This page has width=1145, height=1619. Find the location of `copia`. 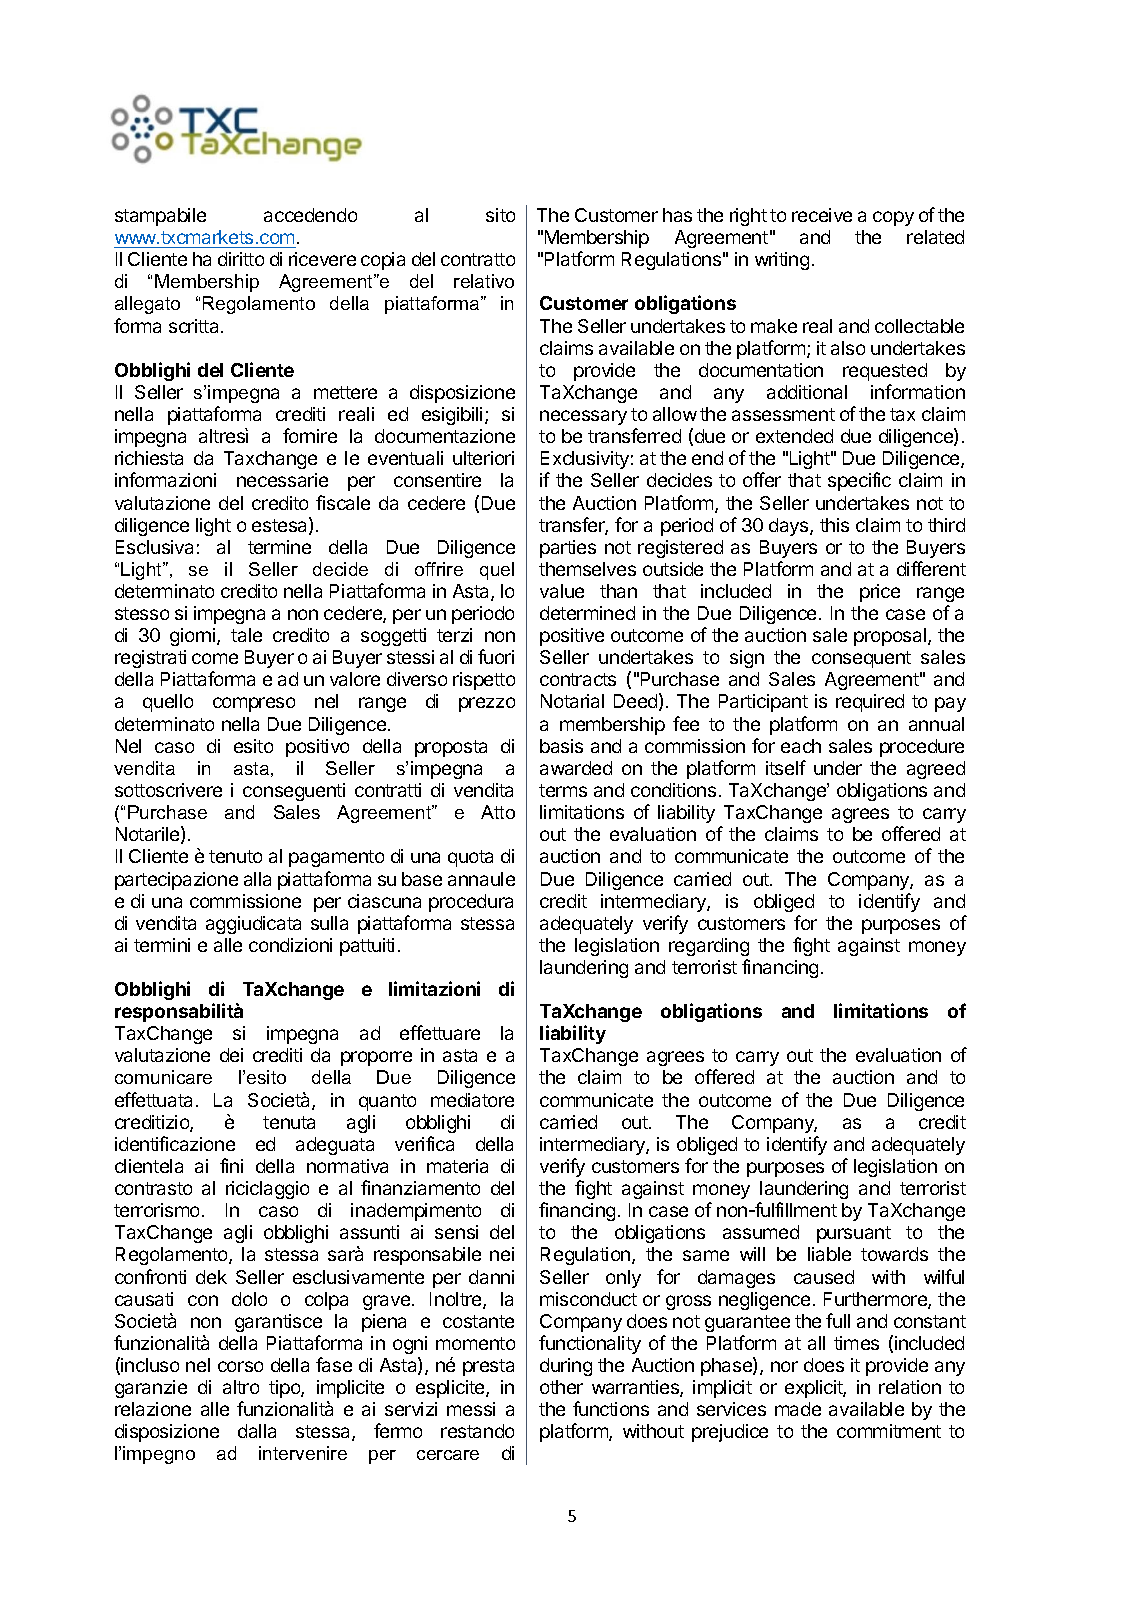

copia is located at coordinates (383, 261).
